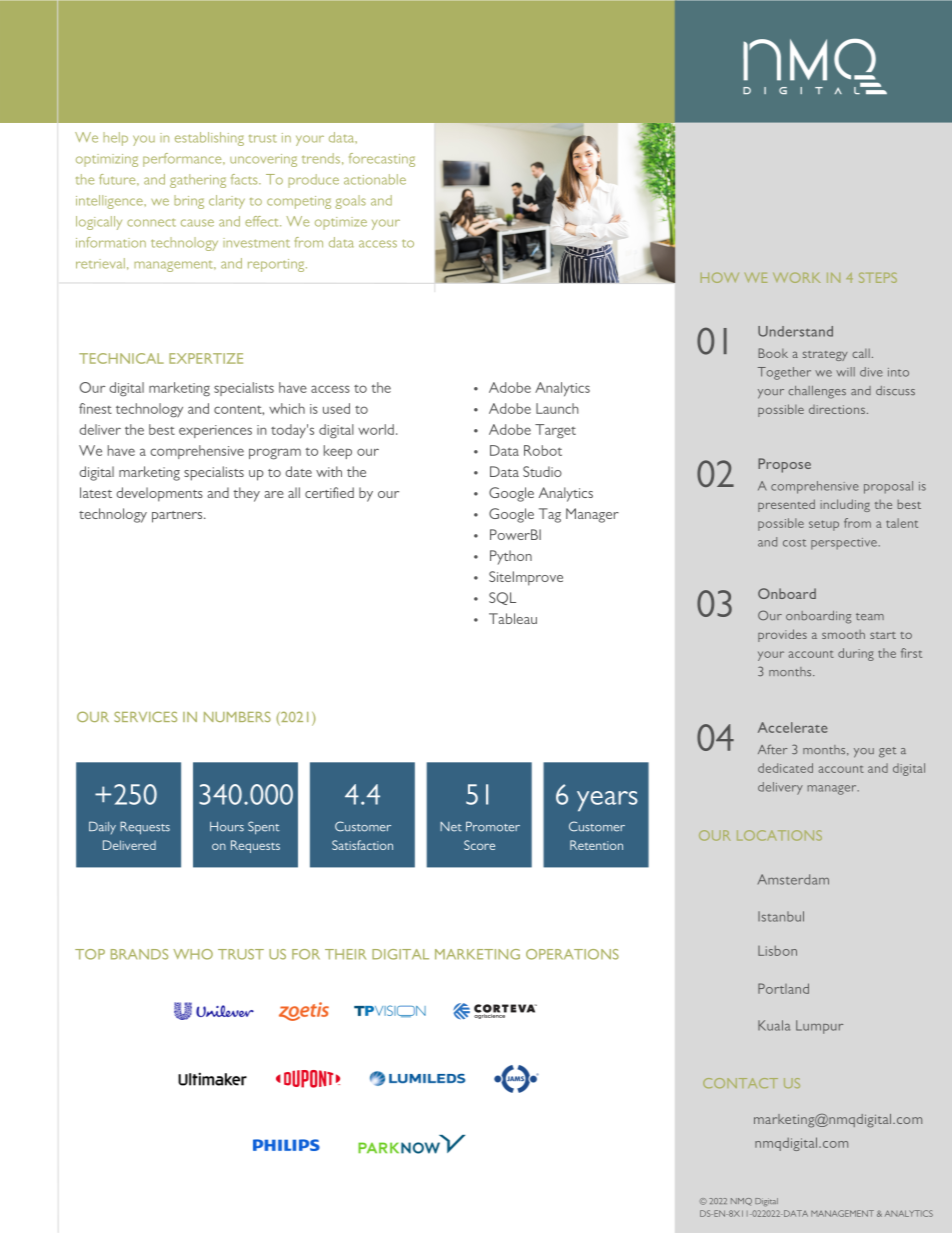 The height and width of the screenshot is (1233, 952). What do you see at coordinates (542, 471) in the screenshot?
I see `Studio` at bounding box center [542, 471].
